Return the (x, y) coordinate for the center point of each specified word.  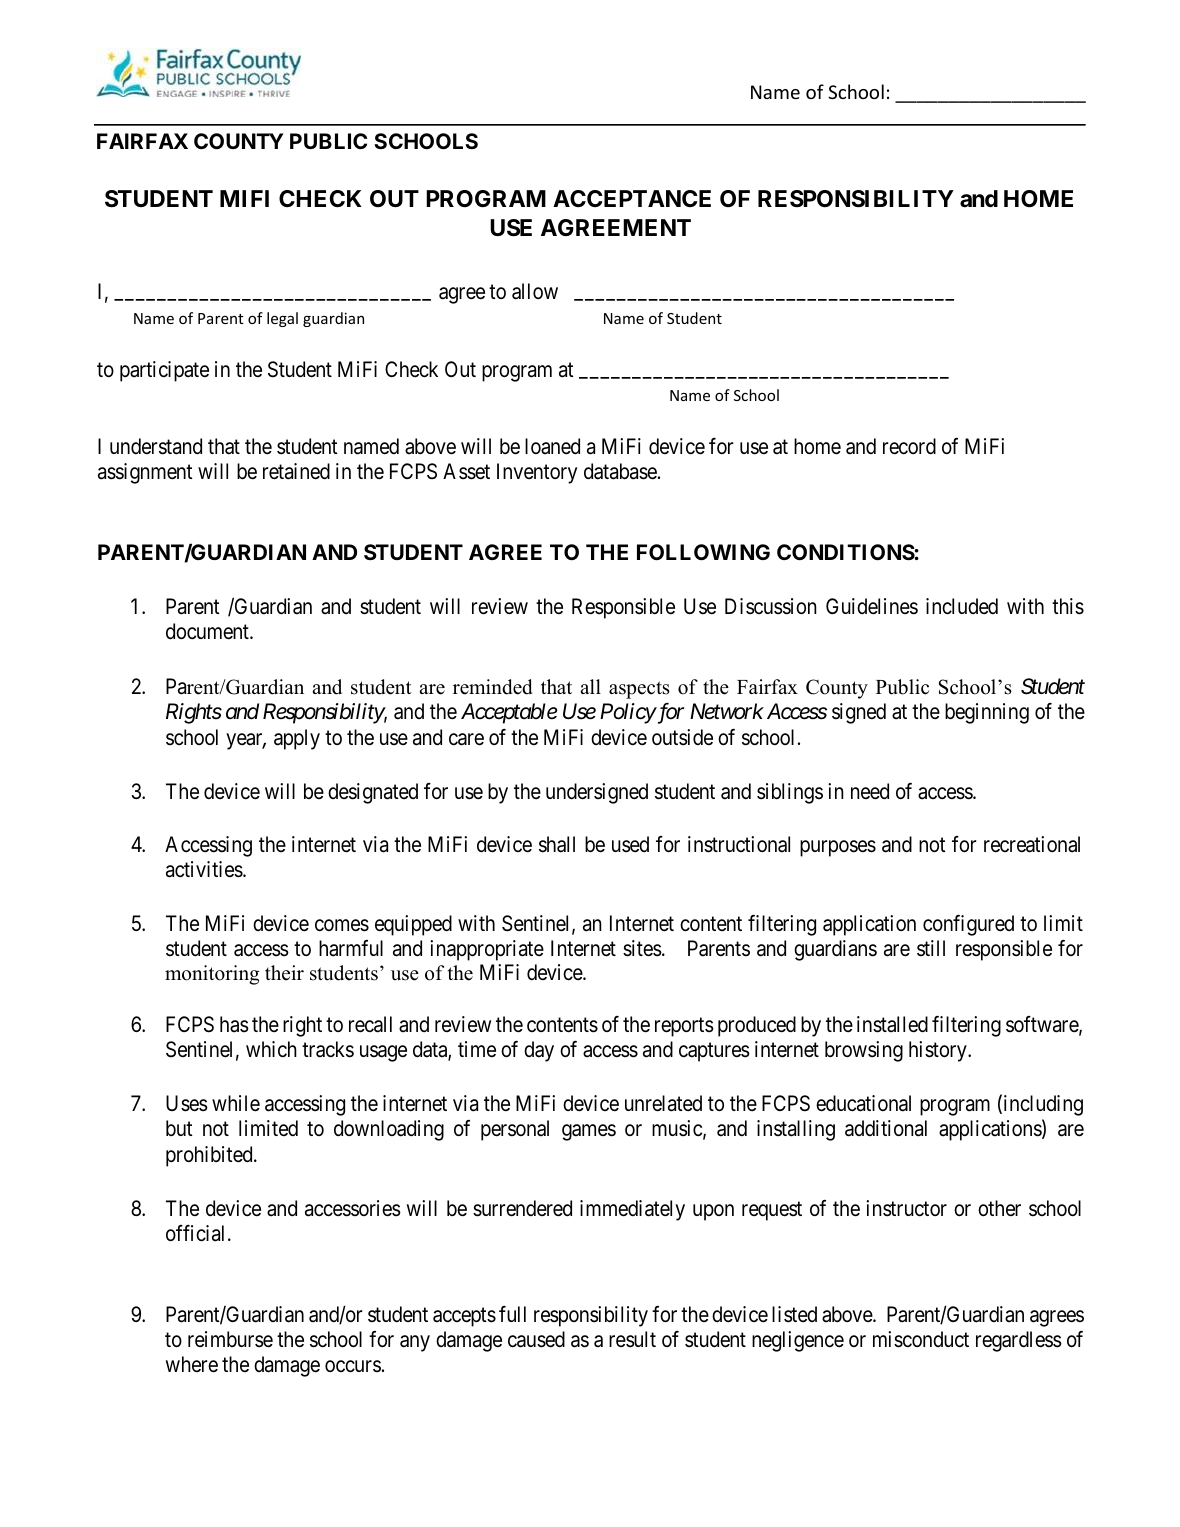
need (870, 791)
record (909, 446)
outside (682, 737)
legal (282, 319)
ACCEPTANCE (632, 198)
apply (297, 739)
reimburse (230, 1339)
